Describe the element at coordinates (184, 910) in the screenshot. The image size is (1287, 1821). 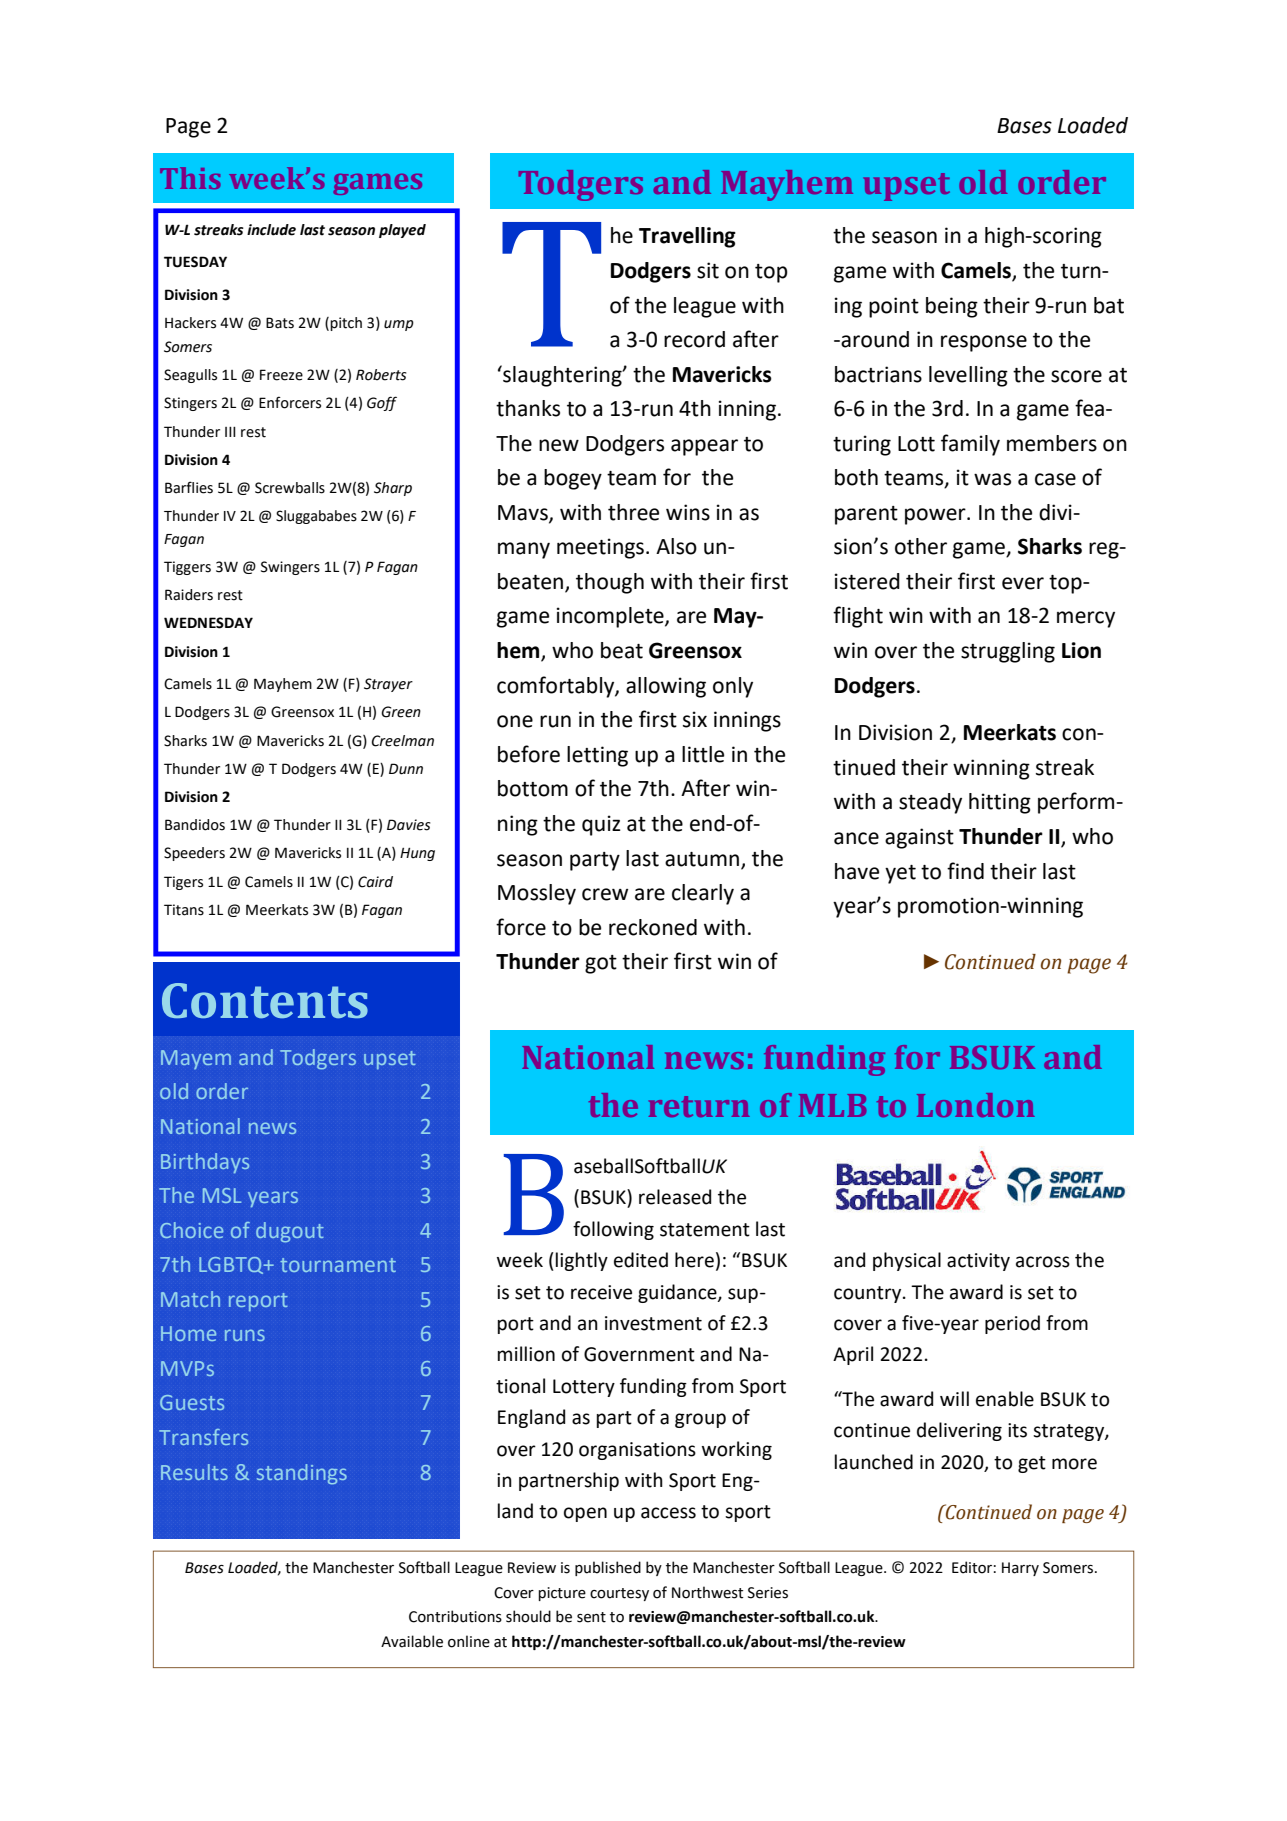
I see `Titans` at that location.
